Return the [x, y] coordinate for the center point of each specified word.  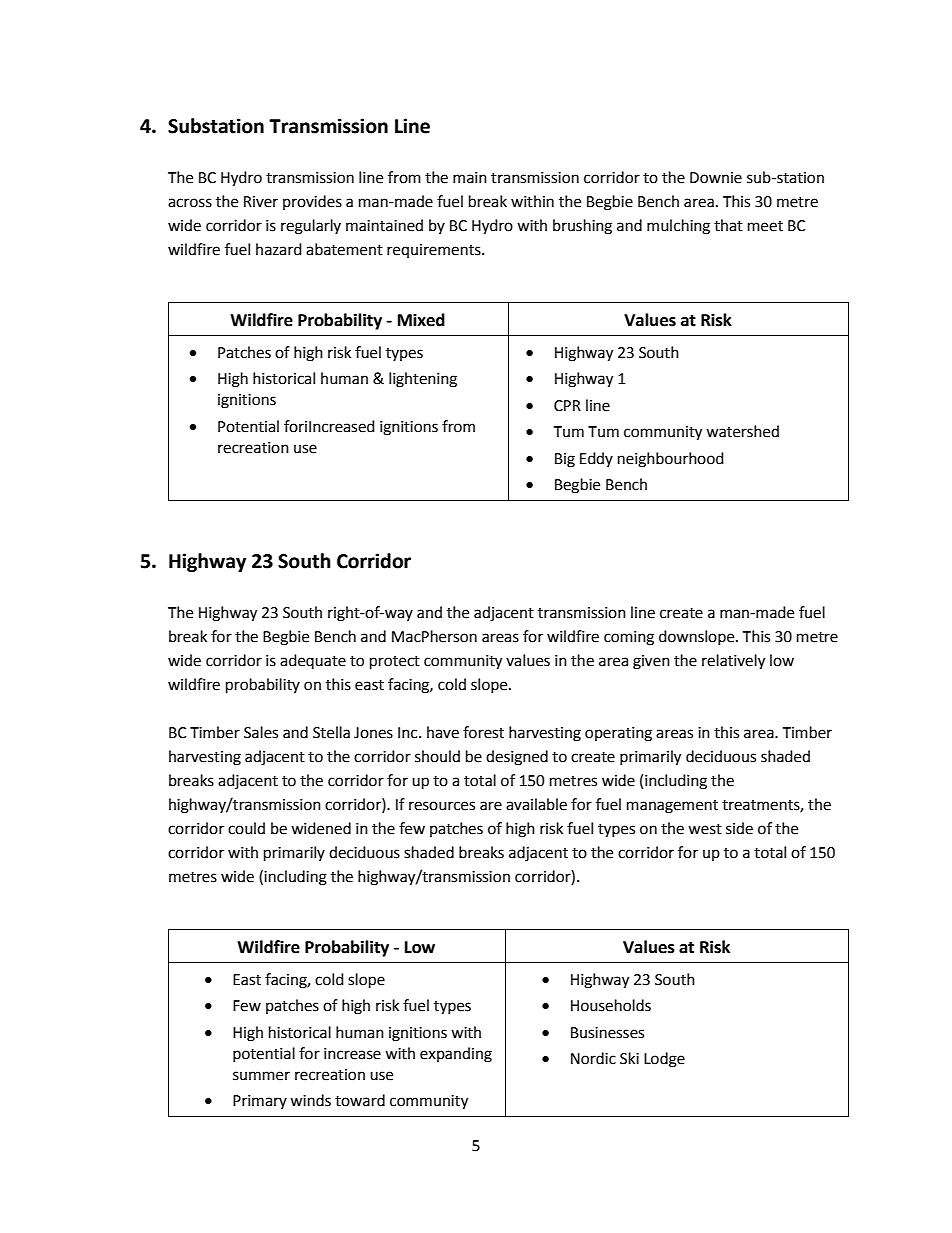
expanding [456, 1055]
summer [261, 1076]
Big [565, 460]
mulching [678, 227]
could [246, 828]
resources [442, 806]
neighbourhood [671, 460]
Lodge [664, 1060]
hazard [279, 249]
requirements [435, 251]
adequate [313, 661]
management [672, 807]
